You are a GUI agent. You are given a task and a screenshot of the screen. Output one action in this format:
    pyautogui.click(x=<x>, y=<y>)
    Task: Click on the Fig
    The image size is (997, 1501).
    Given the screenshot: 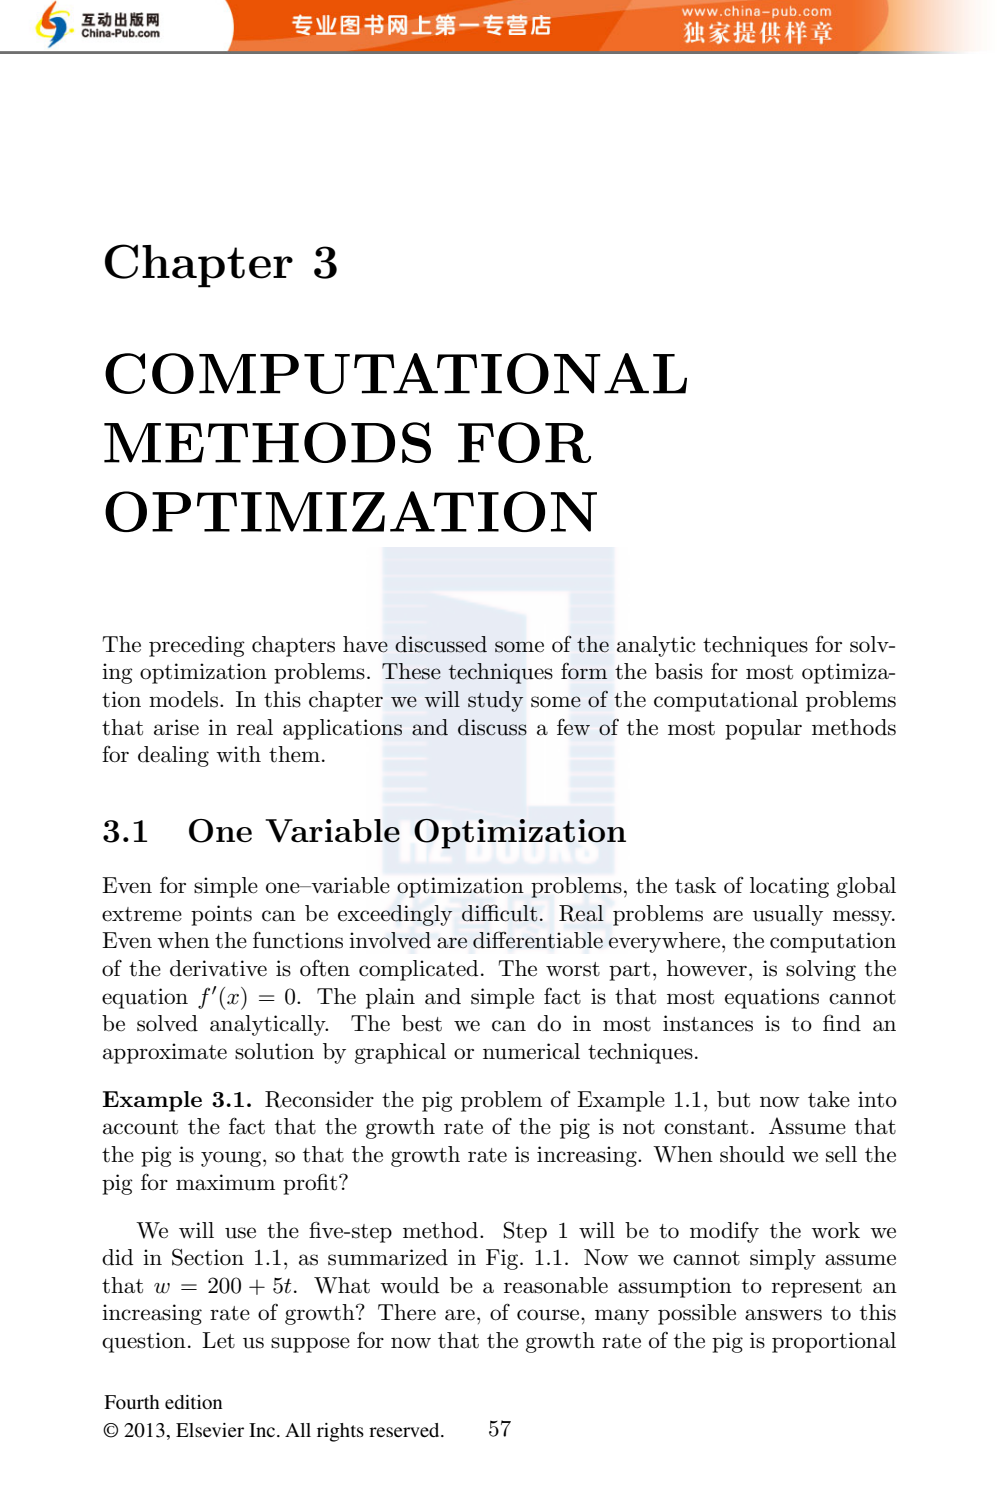 What is the action you would take?
    pyautogui.click(x=503, y=1259)
